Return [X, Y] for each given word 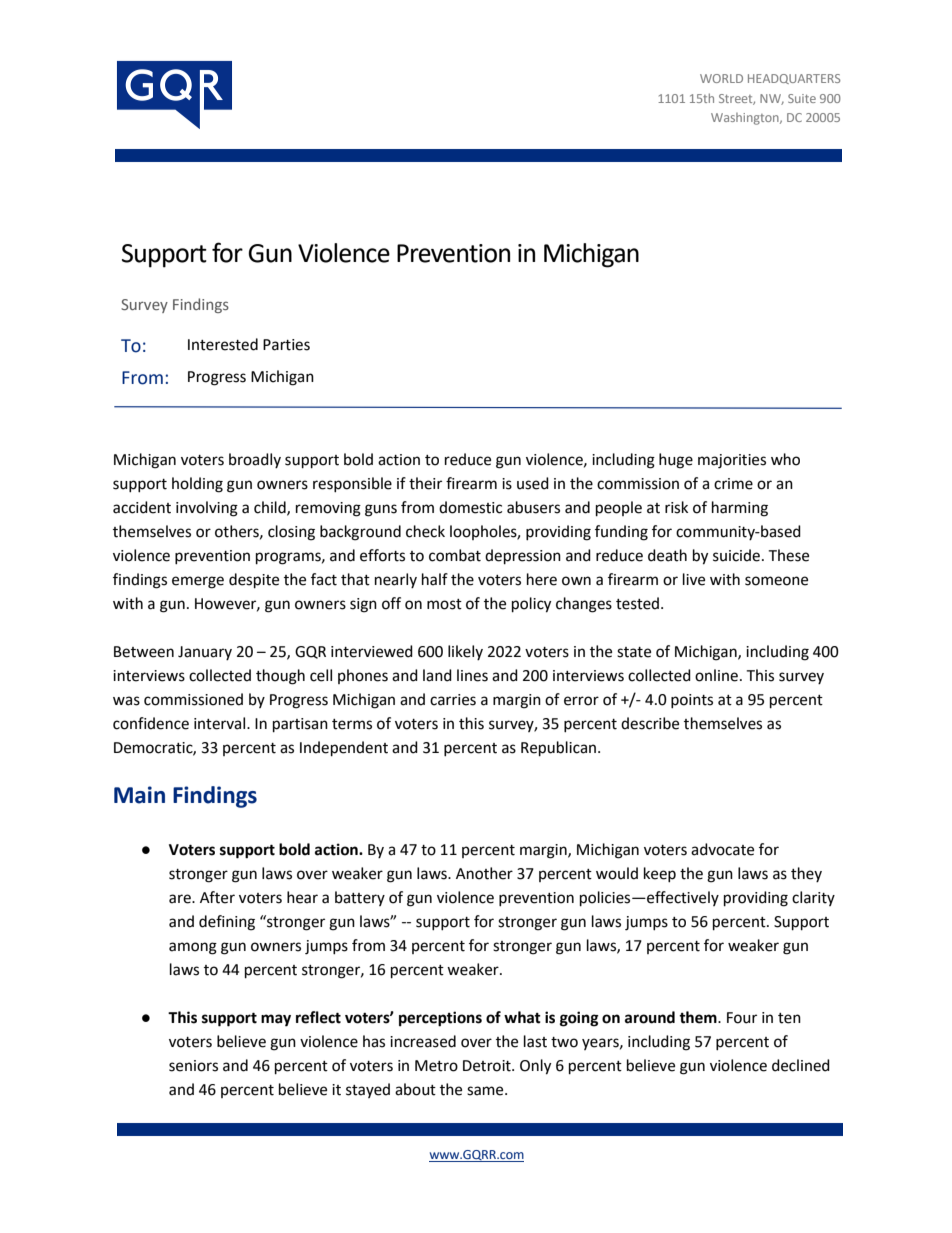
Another [484, 873]
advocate [722, 849]
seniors [193, 1066]
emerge [198, 582]
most [444, 604]
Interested [223, 344]
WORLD [721, 78]
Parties [286, 345]
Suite [802, 98]
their [425, 483]
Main [139, 795]
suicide [736, 555]
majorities [732, 461]
